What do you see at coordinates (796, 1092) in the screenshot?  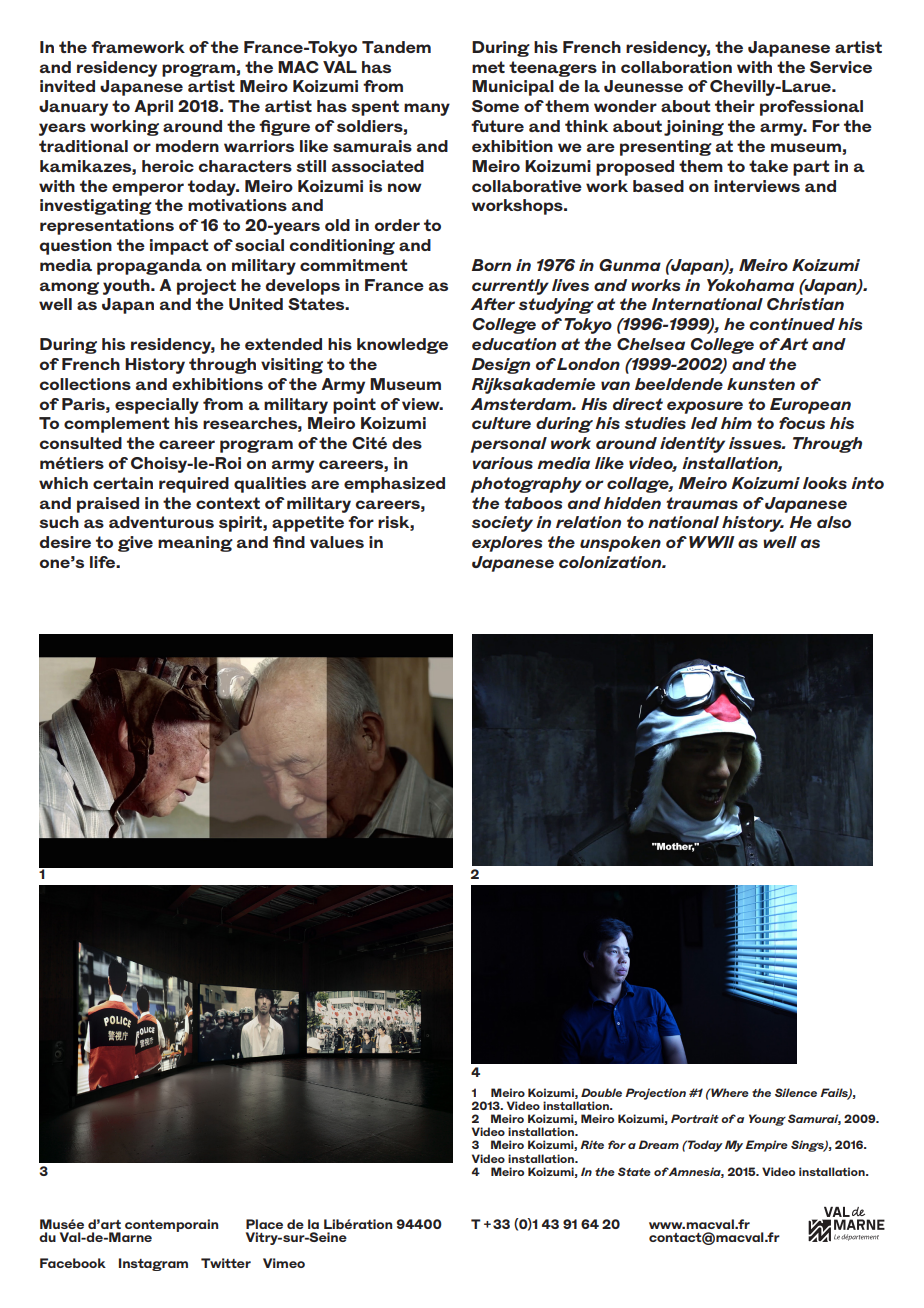 I see `Silence` at bounding box center [796, 1092].
